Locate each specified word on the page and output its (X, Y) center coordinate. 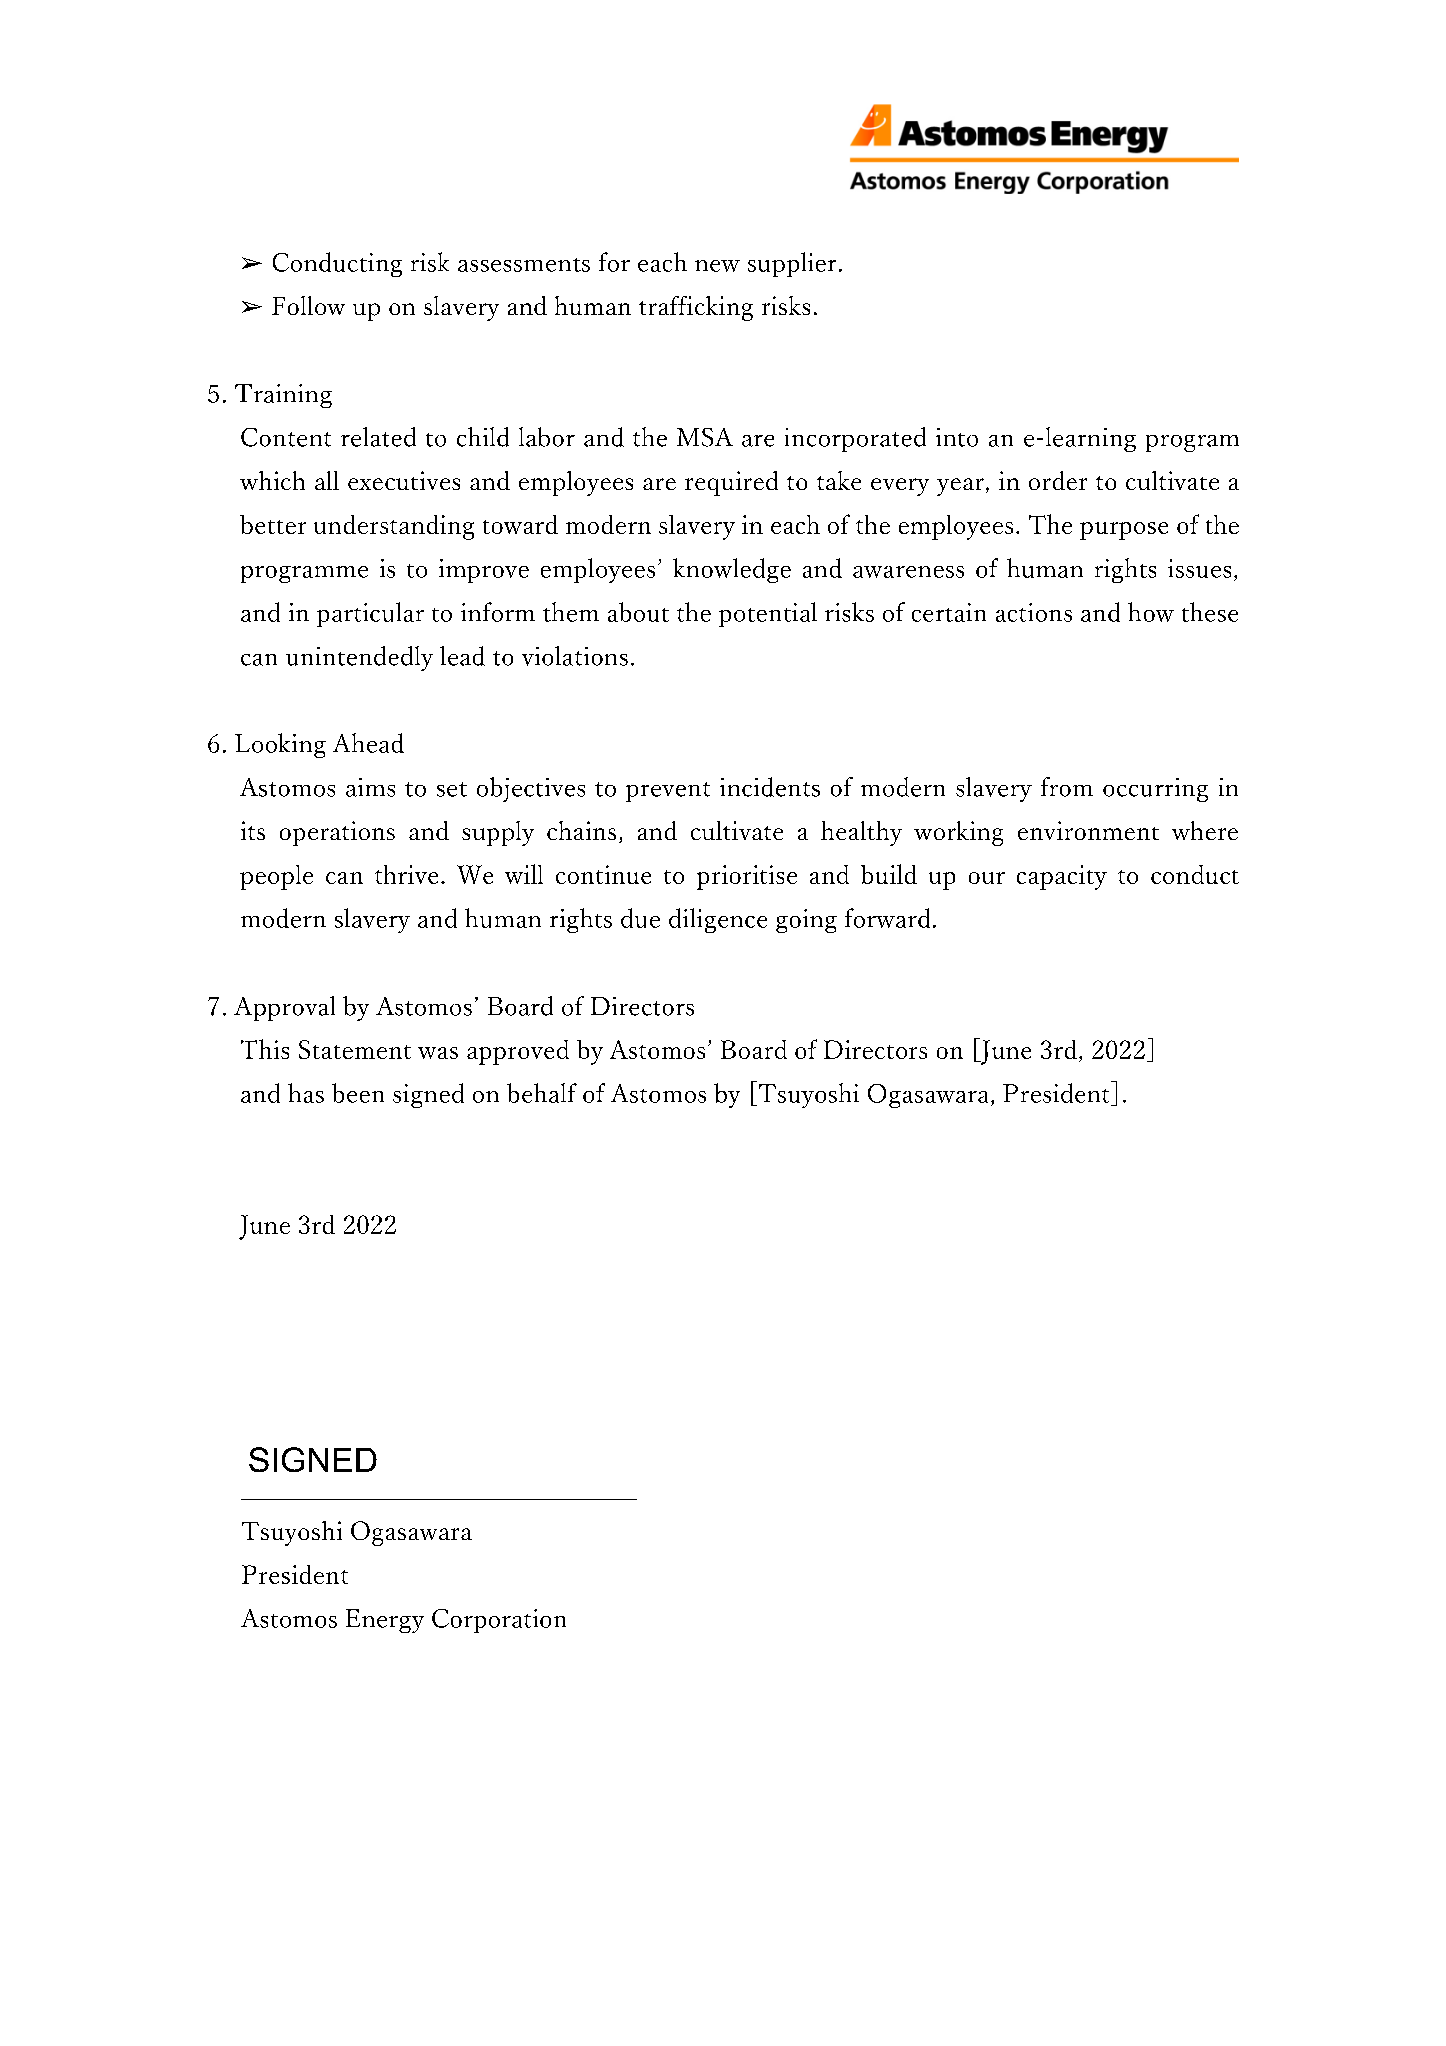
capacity (1062, 877)
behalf (542, 1093)
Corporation (499, 1621)
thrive (406, 874)
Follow (308, 305)
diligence (718, 920)
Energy (385, 1621)
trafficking (696, 308)
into (957, 437)
